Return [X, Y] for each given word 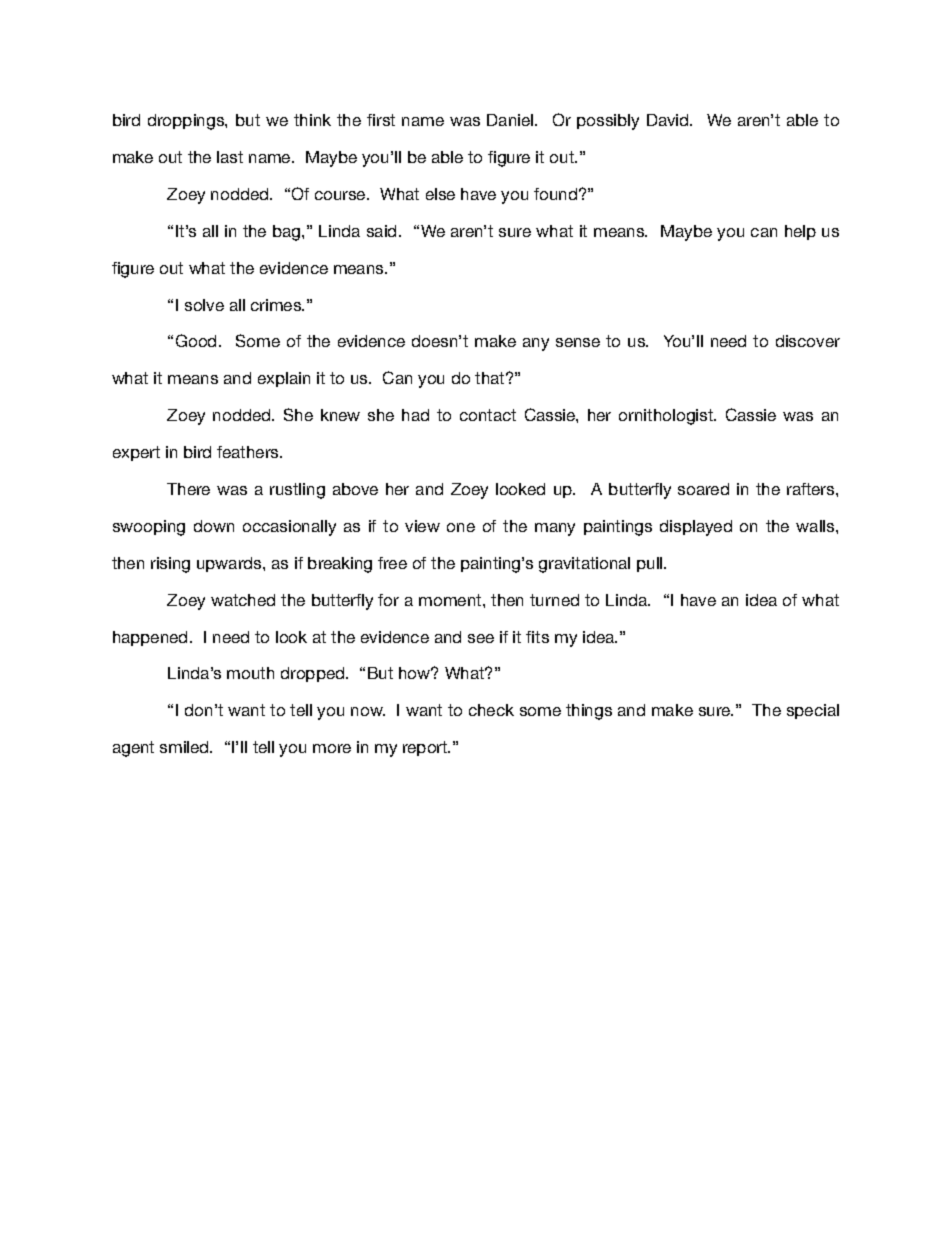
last [230, 157]
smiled [185, 747]
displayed [696, 528]
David [669, 120]
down [214, 526]
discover [808, 341]
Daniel [511, 120]
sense [578, 342]
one [461, 527]
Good [196, 340]
